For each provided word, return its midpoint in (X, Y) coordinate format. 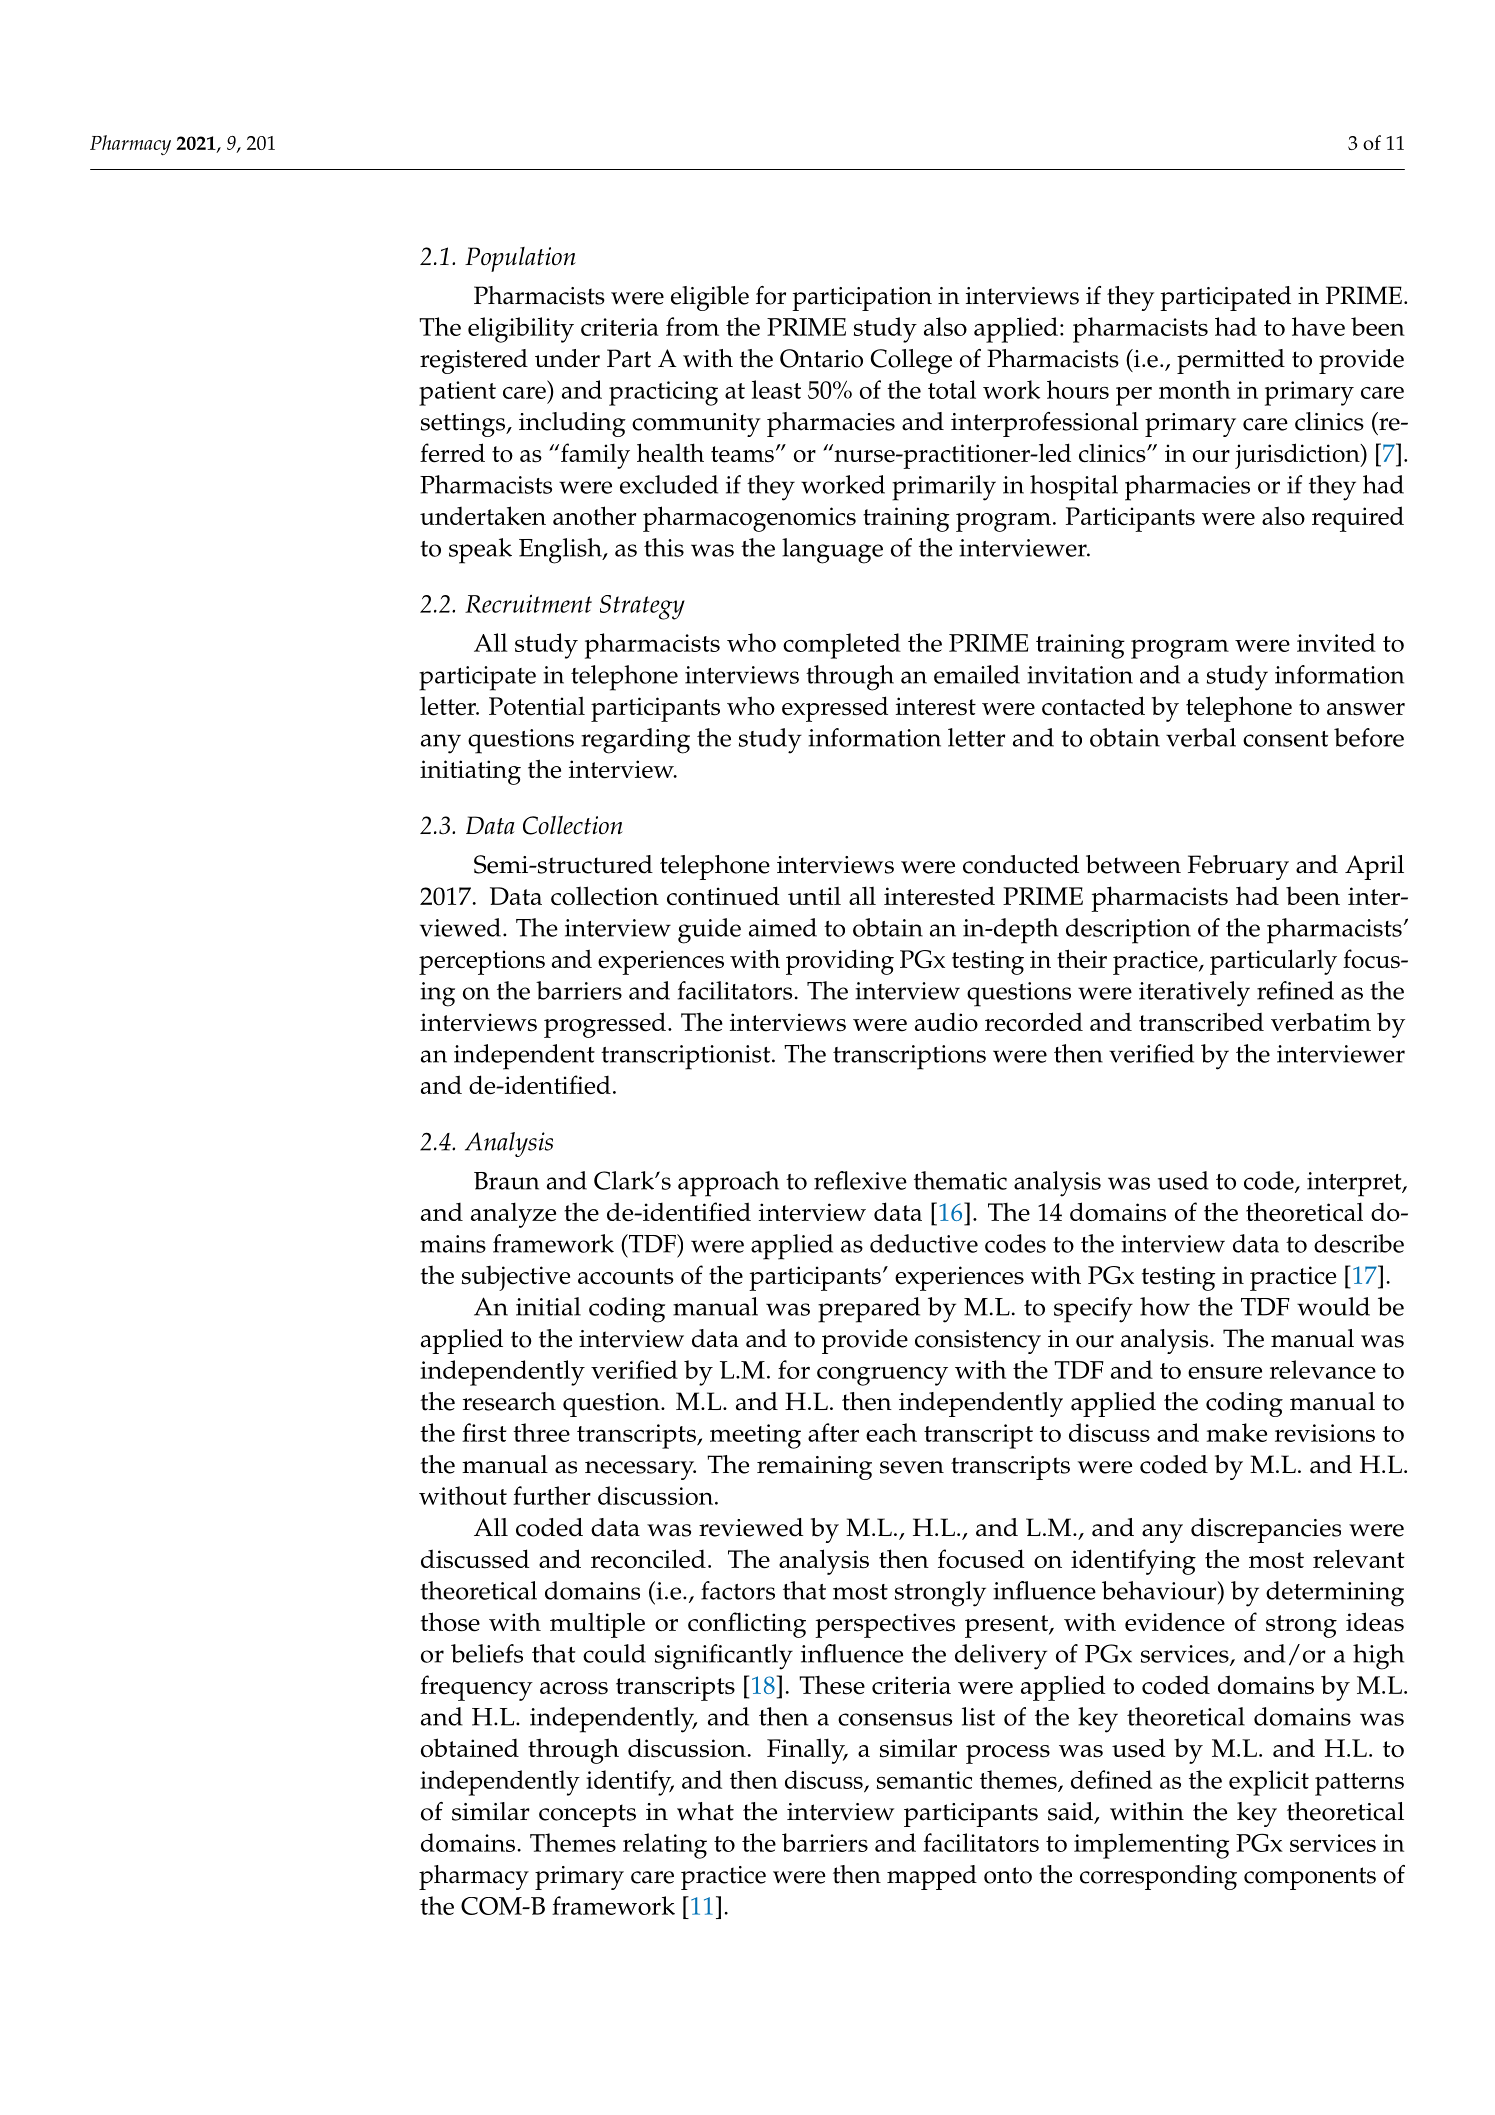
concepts (587, 1815)
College (911, 361)
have (1318, 326)
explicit (1269, 1783)
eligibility (521, 330)
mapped (932, 1877)
